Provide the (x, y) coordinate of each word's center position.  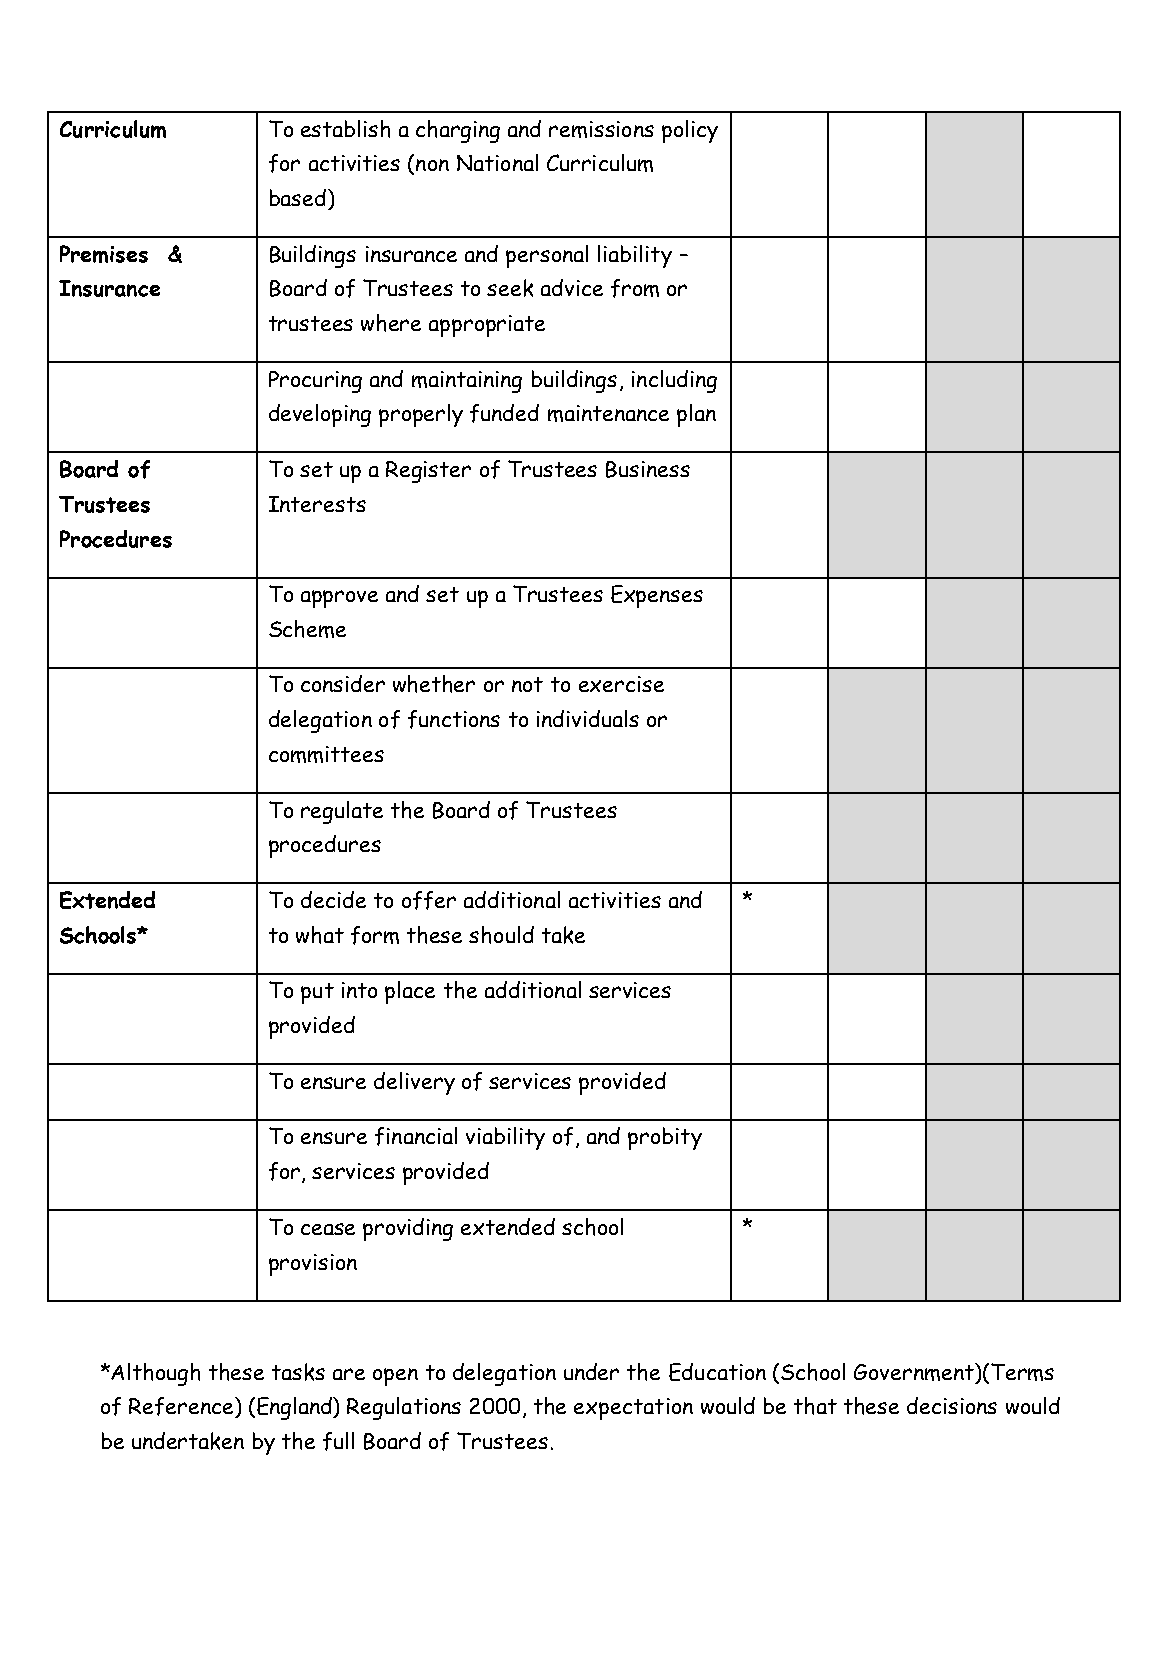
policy (690, 131)
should (501, 935)
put (317, 993)
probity (665, 1138)
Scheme (307, 629)
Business (648, 469)
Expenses (657, 596)
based (299, 197)
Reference (182, 1407)
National (497, 162)
